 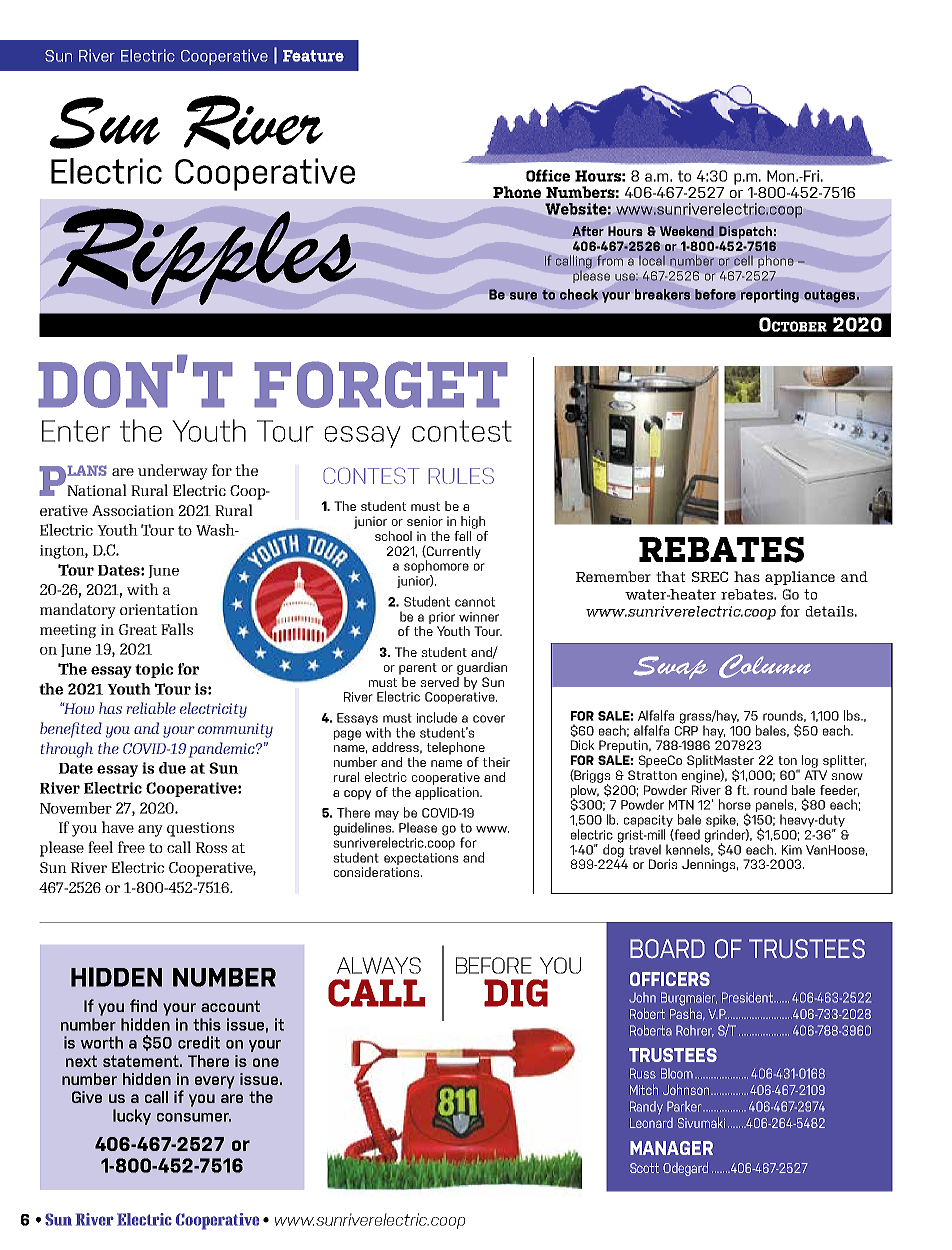 What do you see at coordinates (671, 1148) in the screenshot?
I see `MANAGER` at bounding box center [671, 1148].
